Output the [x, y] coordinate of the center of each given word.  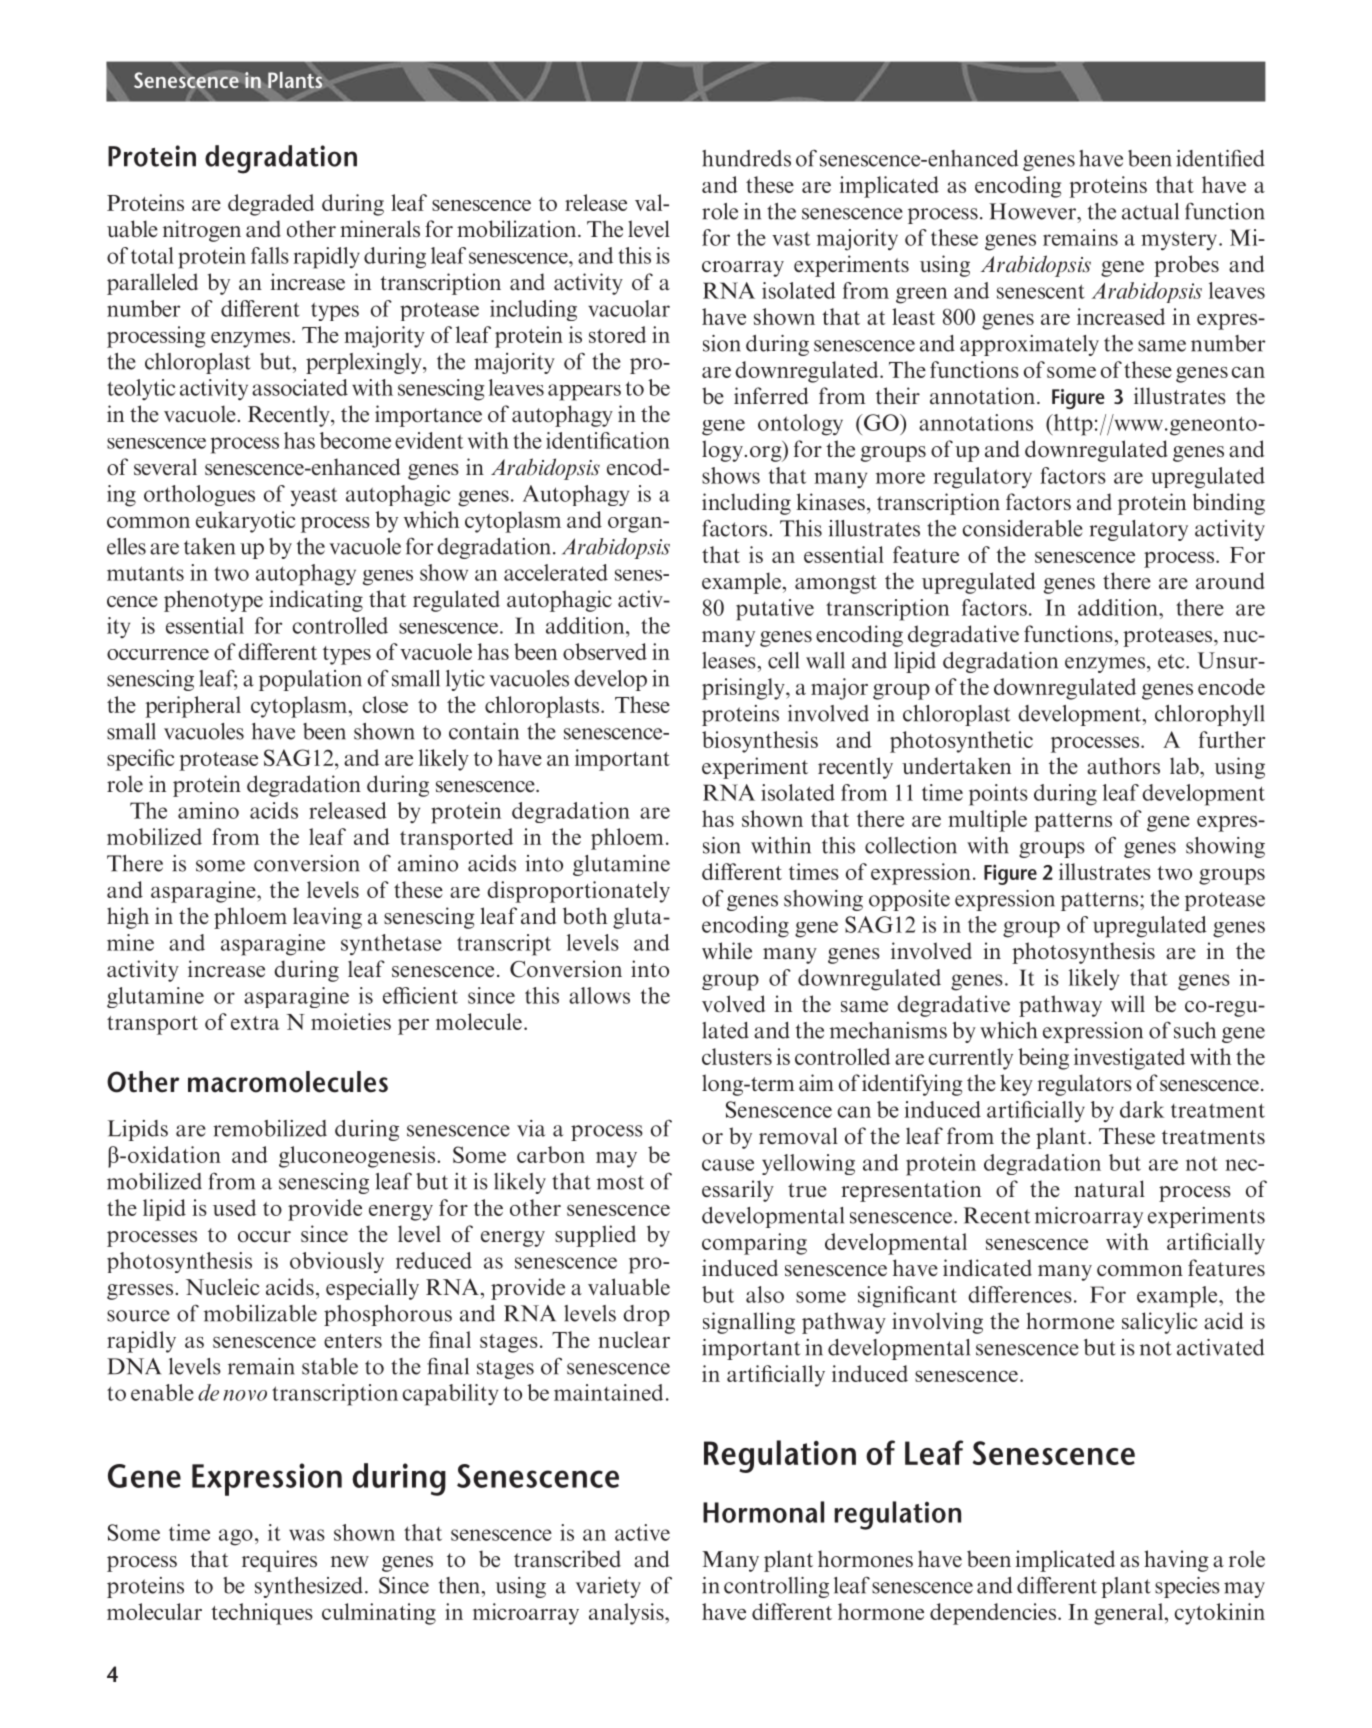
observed [605, 651]
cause [728, 1165]
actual [1150, 211]
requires [279, 1561]
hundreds [746, 158]
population [310, 680]
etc [1172, 661]
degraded [271, 205]
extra [255, 1023]
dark [1142, 1109]
